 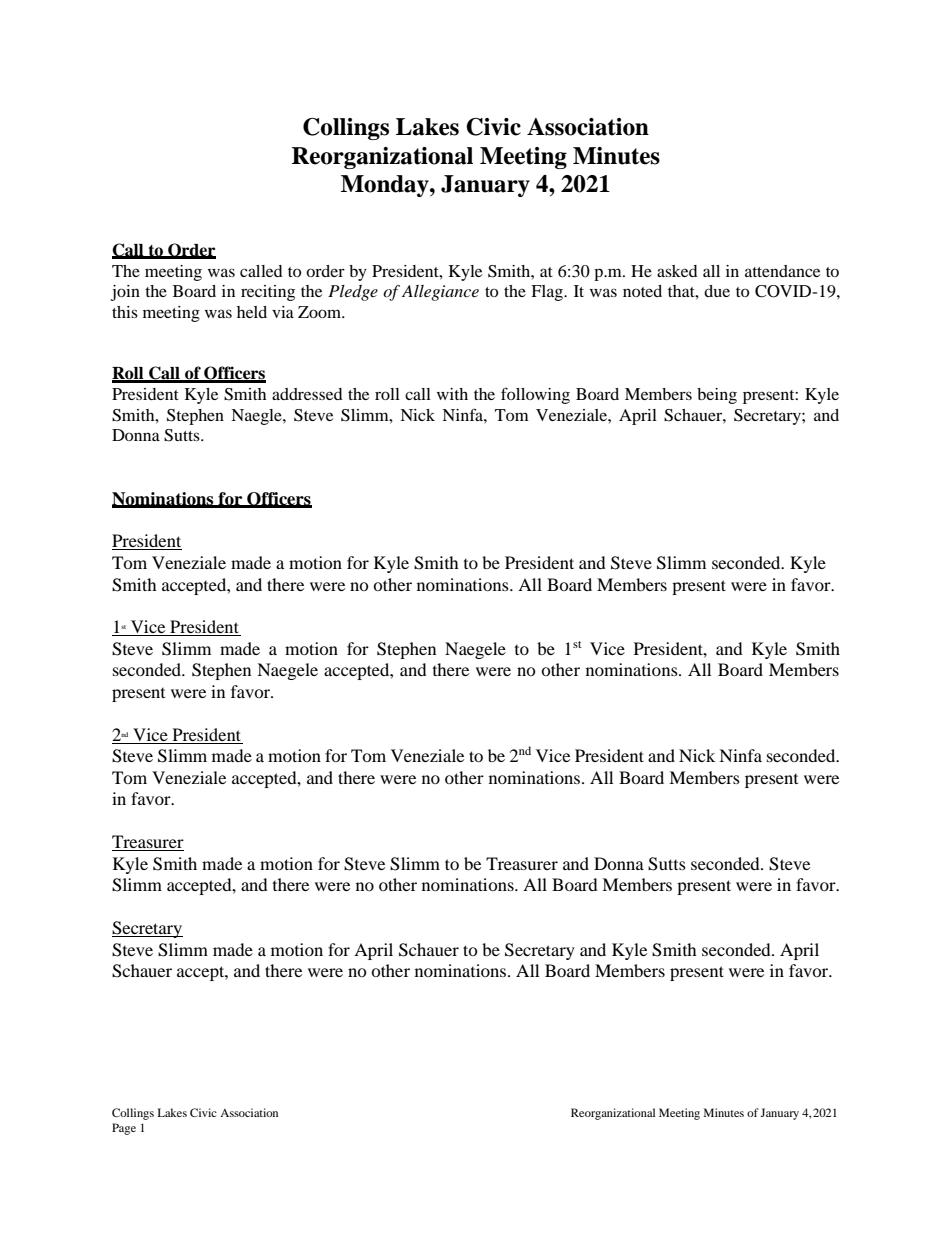 I want to click on held, so click(x=252, y=312).
